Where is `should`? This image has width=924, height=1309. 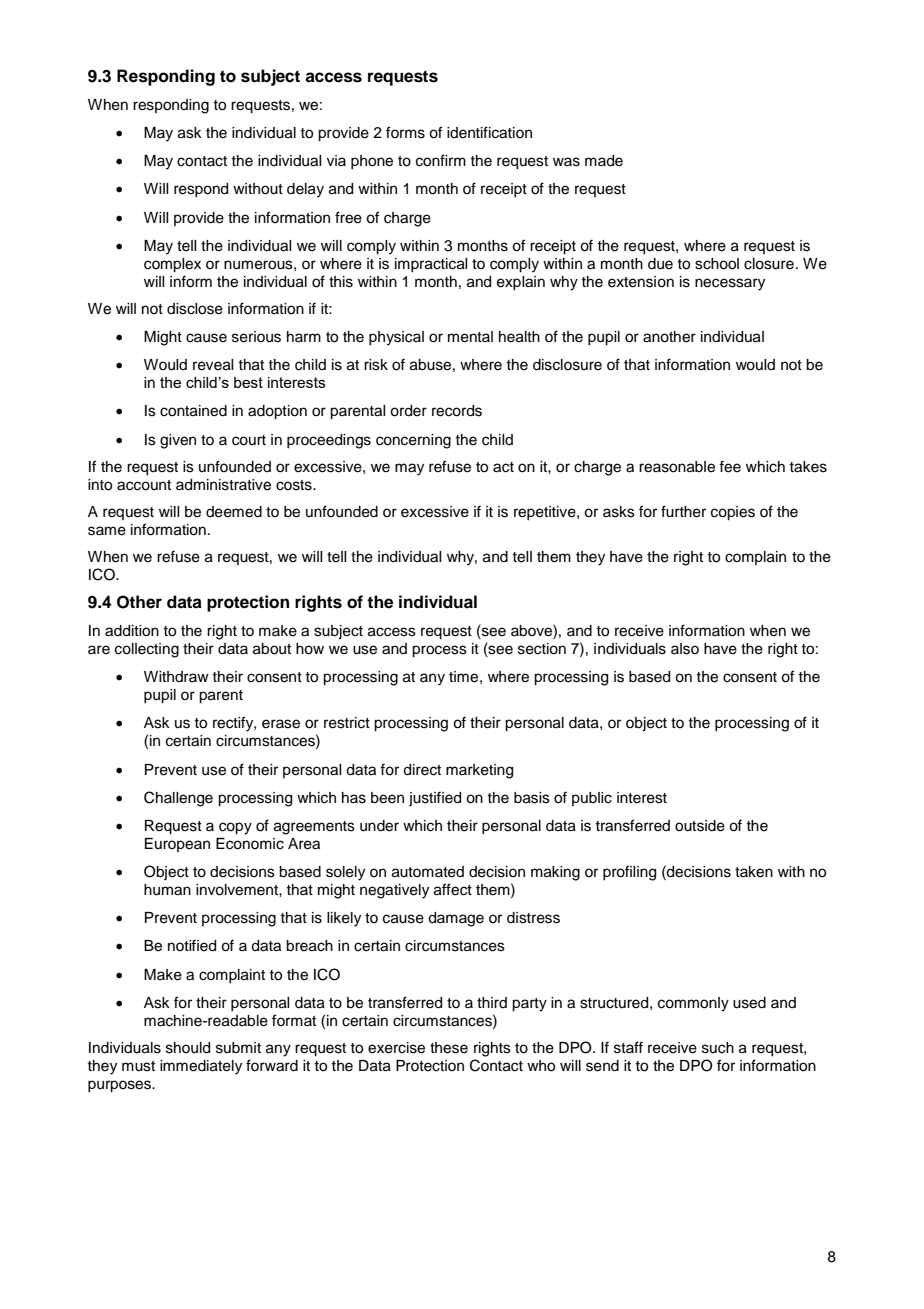
should is located at coordinates (188, 1048).
